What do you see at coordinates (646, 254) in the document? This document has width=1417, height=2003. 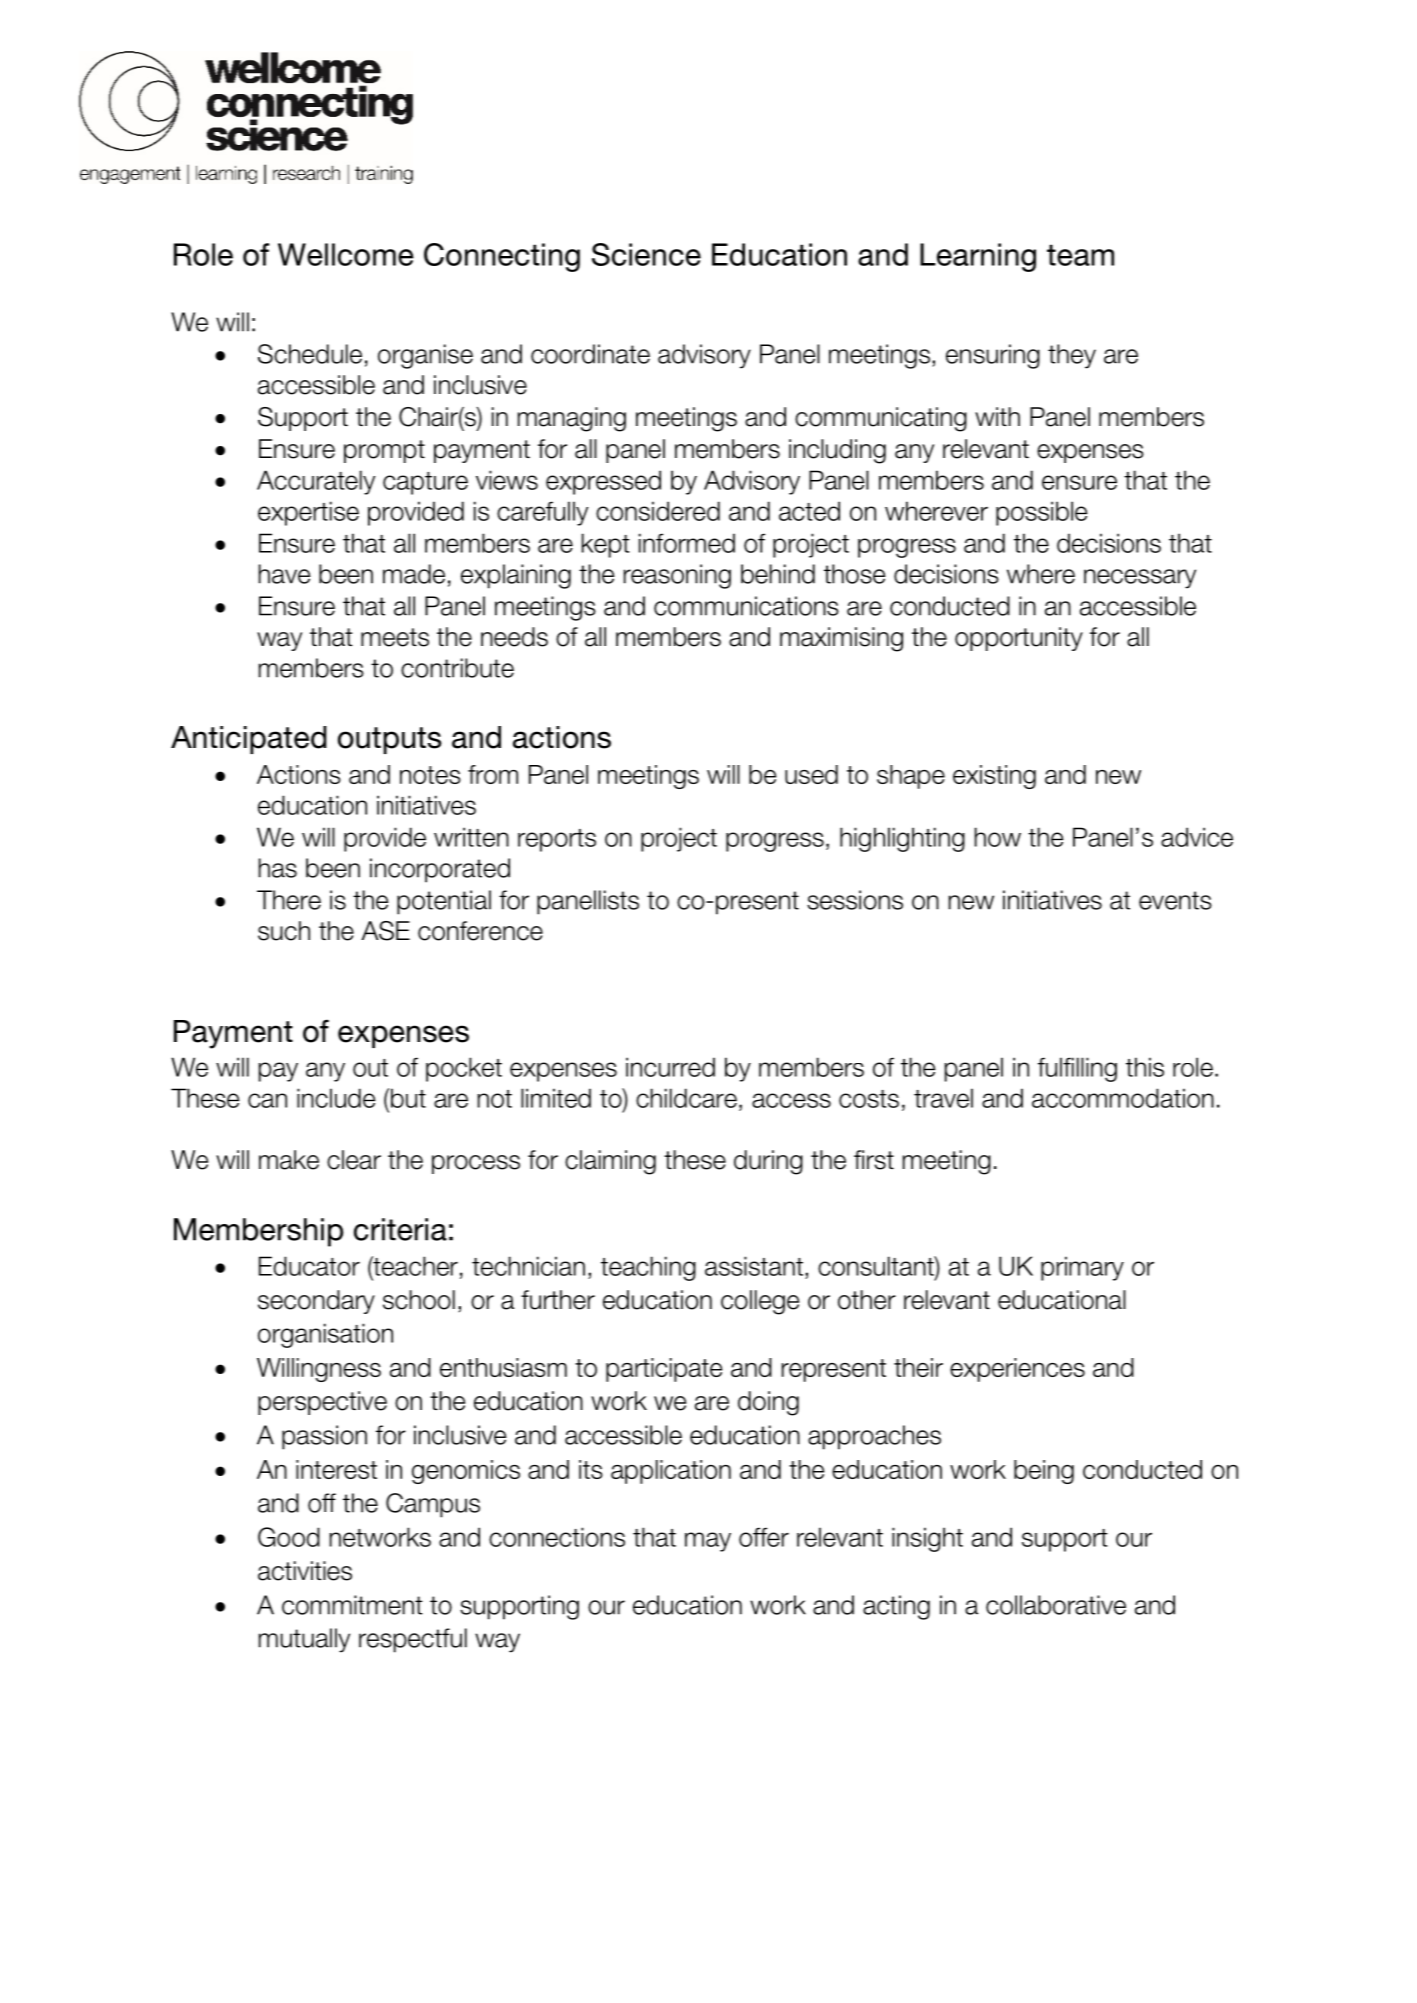 I see `Science` at bounding box center [646, 254].
